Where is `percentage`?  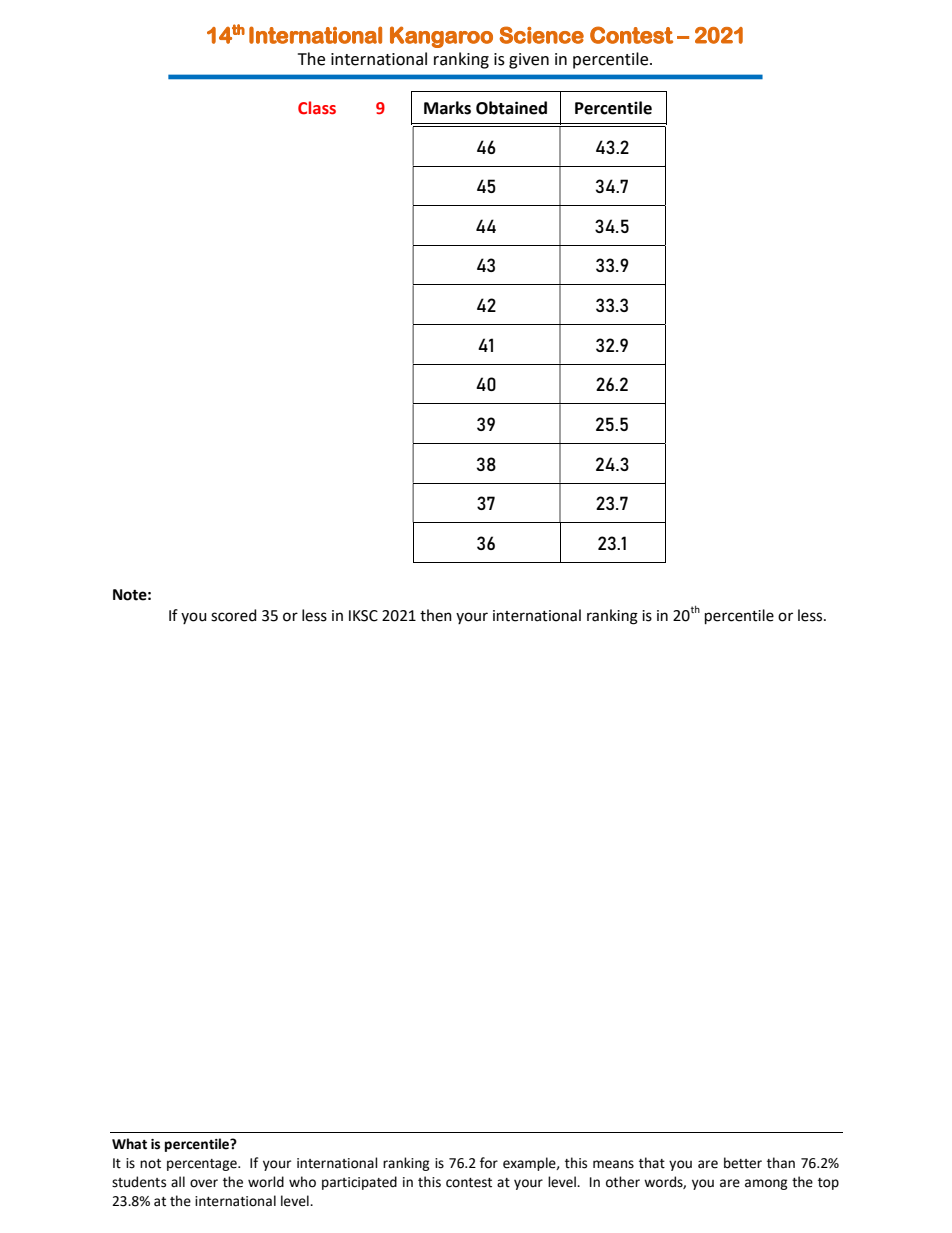 percentage is located at coordinates (203, 1165).
